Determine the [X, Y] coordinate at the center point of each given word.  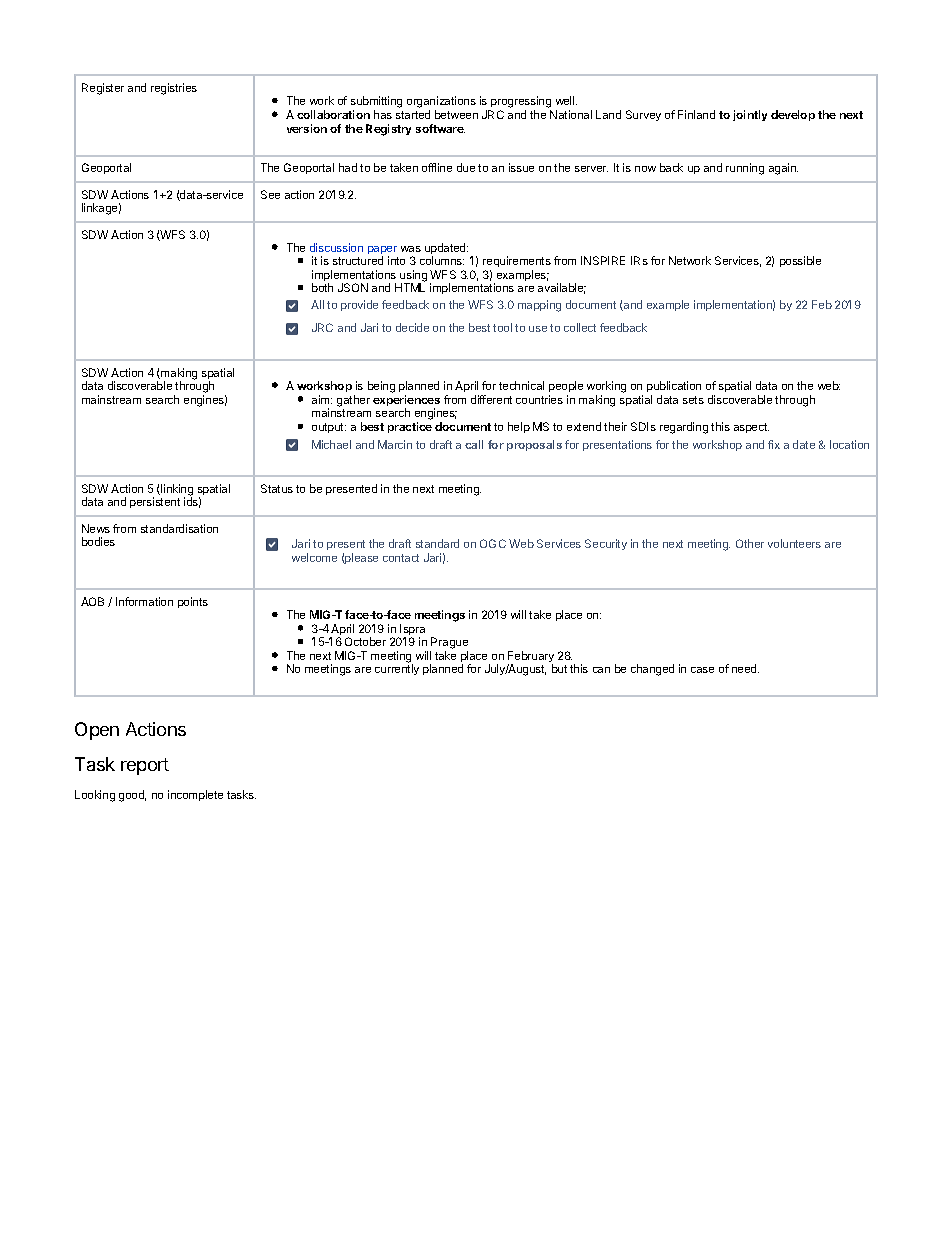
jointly [750, 115]
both [322, 287]
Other [750, 543]
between [456, 114]
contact [401, 558]
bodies [98, 541]
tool [502, 327]
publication [674, 386]
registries [174, 89]
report [145, 766]
